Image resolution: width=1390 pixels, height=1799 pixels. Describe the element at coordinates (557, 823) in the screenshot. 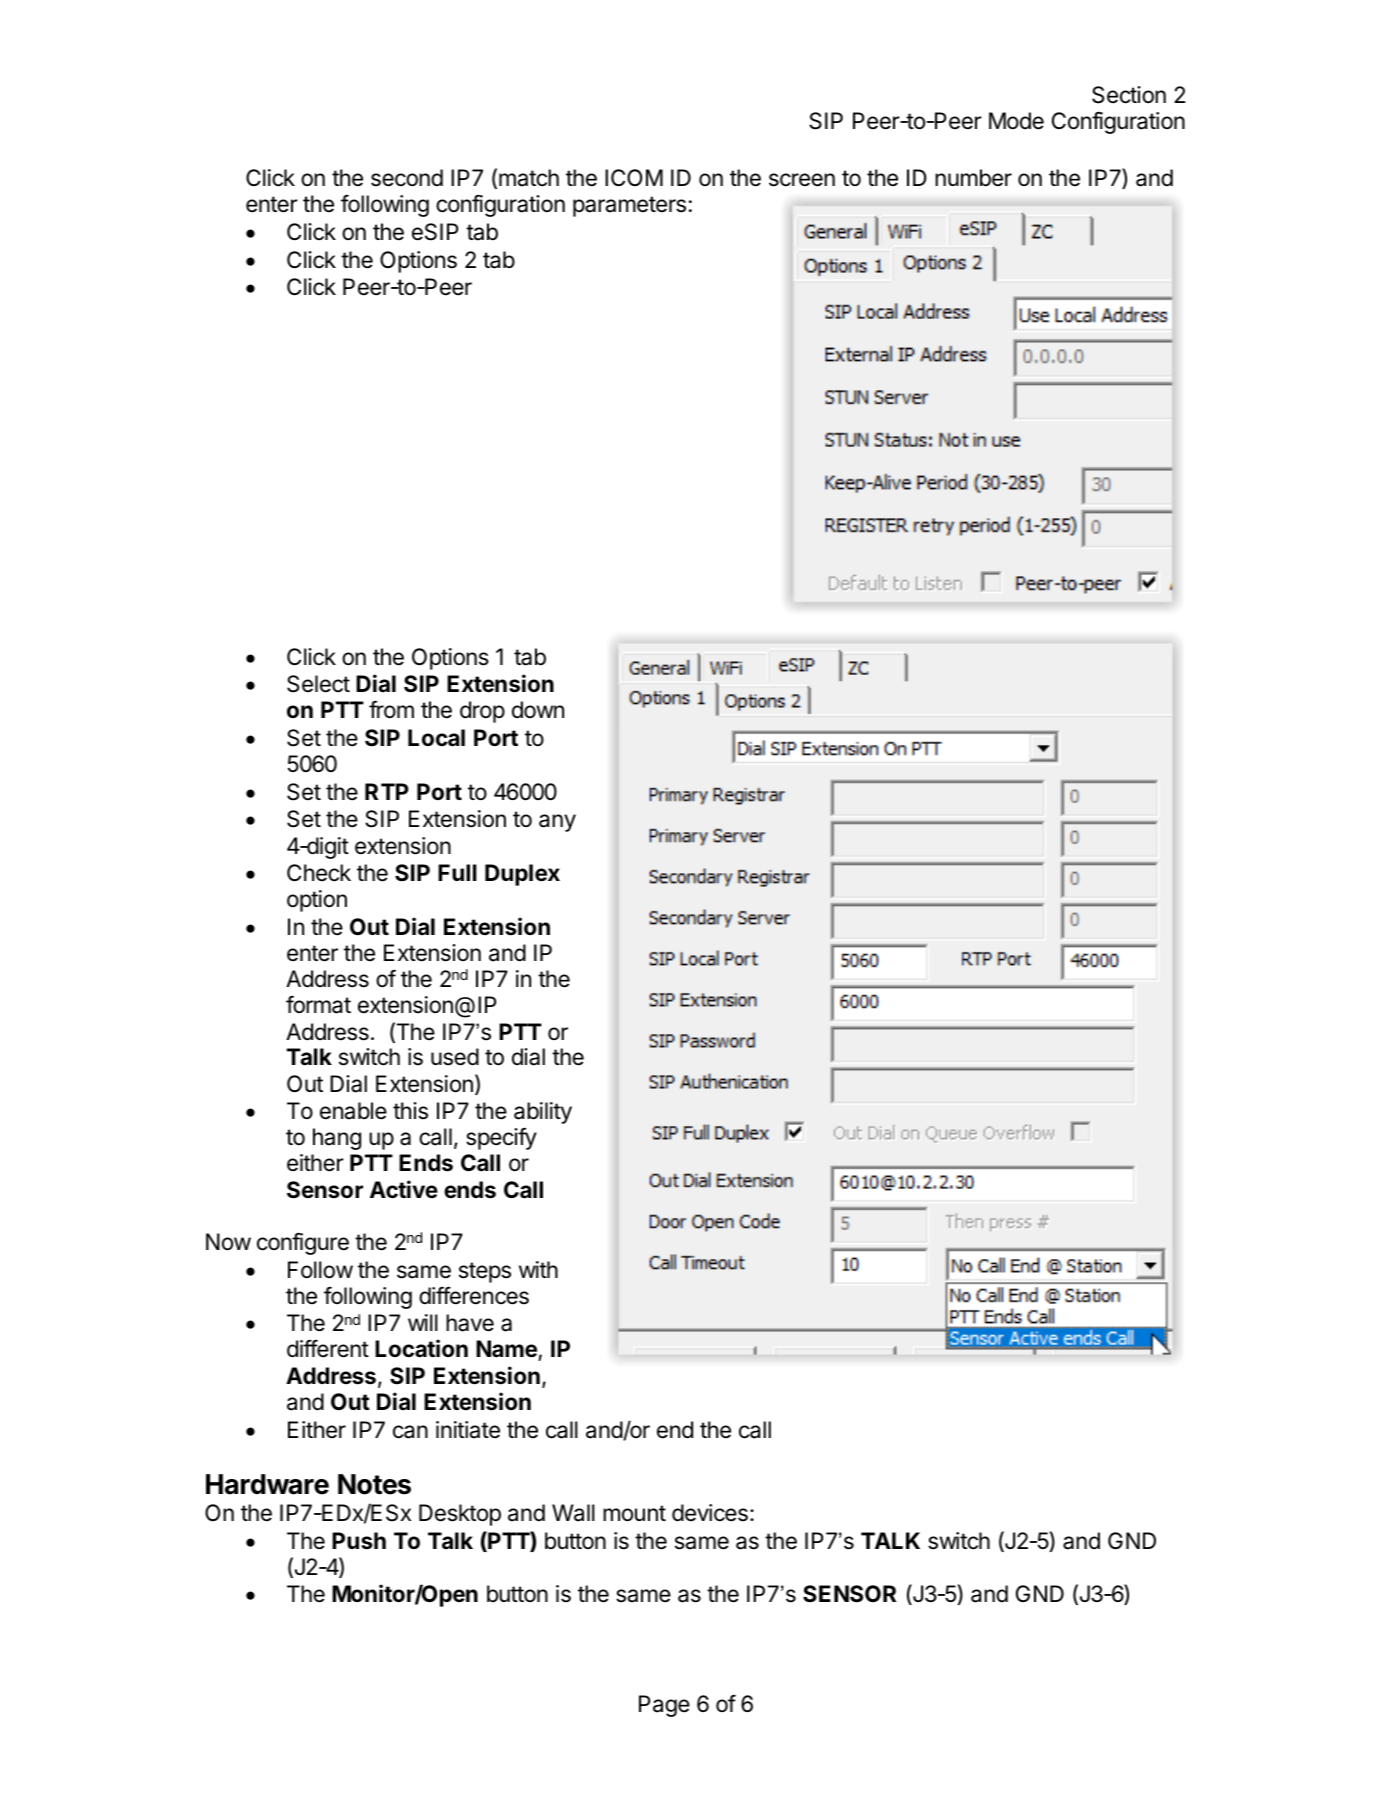

I see `any` at that location.
